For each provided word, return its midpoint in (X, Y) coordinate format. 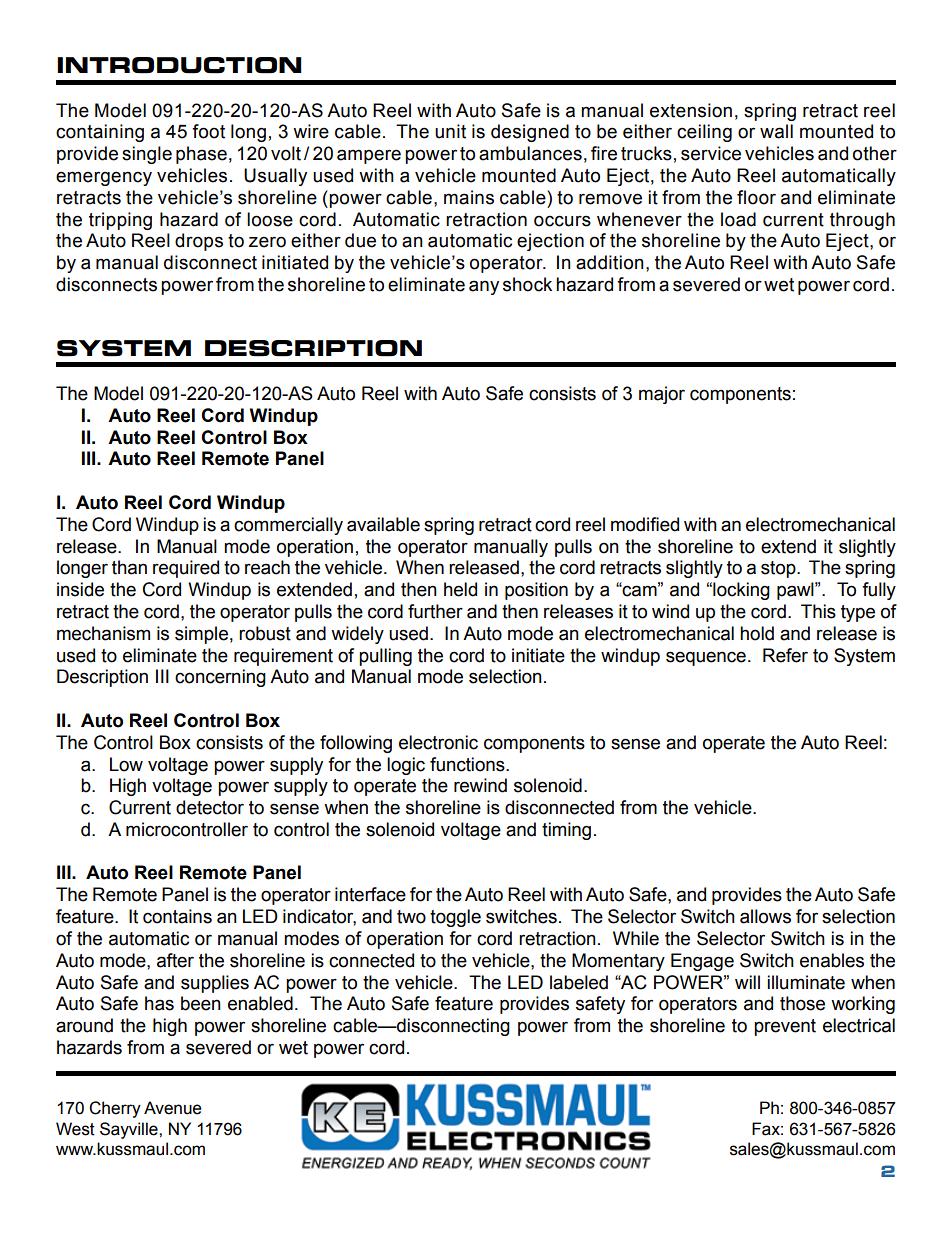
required (186, 569)
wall (776, 131)
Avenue (173, 1108)
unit (450, 131)
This (818, 611)
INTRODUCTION (179, 65)
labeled (579, 982)
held (460, 589)
